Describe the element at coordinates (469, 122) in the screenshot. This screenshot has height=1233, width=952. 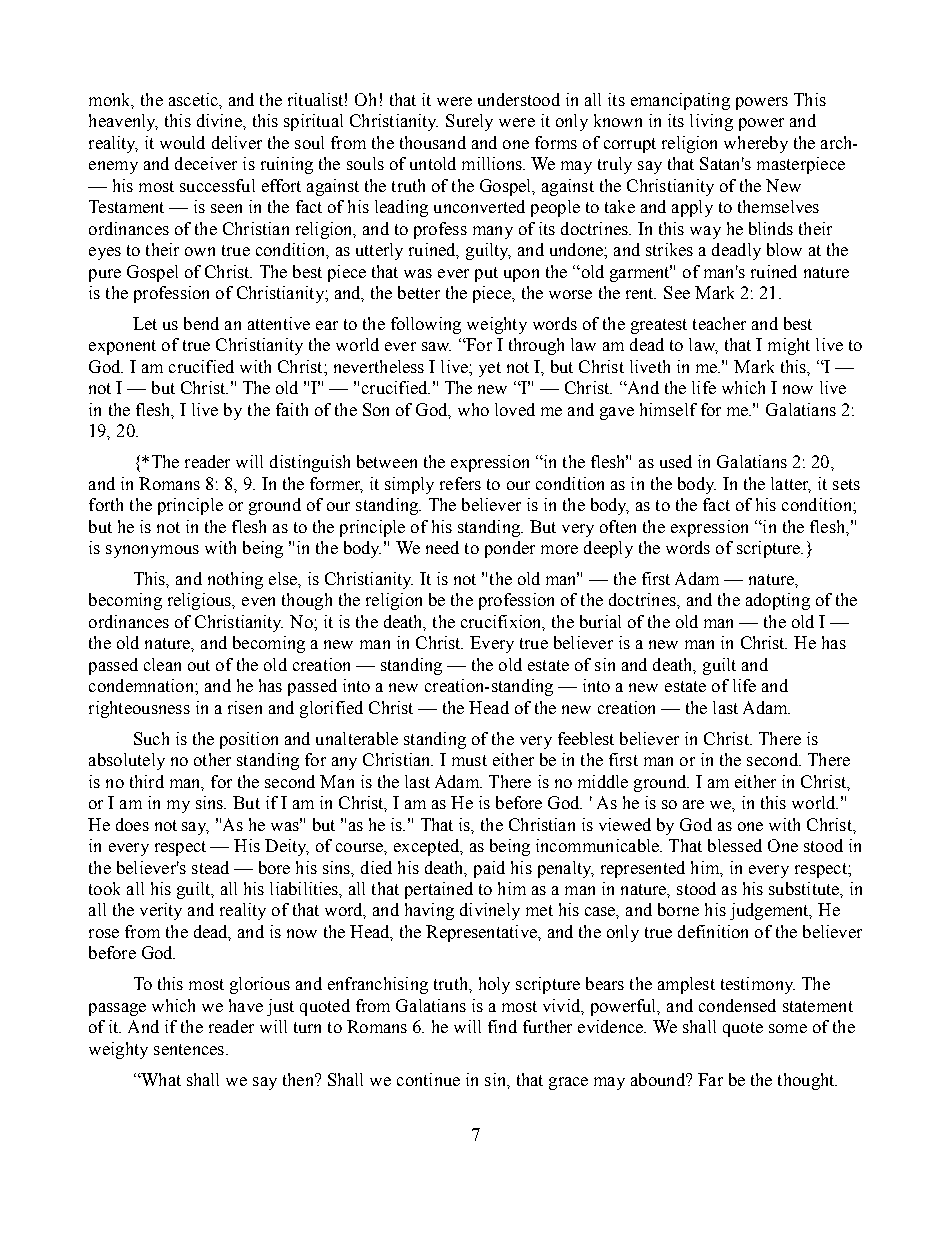
I see `Surely` at that location.
